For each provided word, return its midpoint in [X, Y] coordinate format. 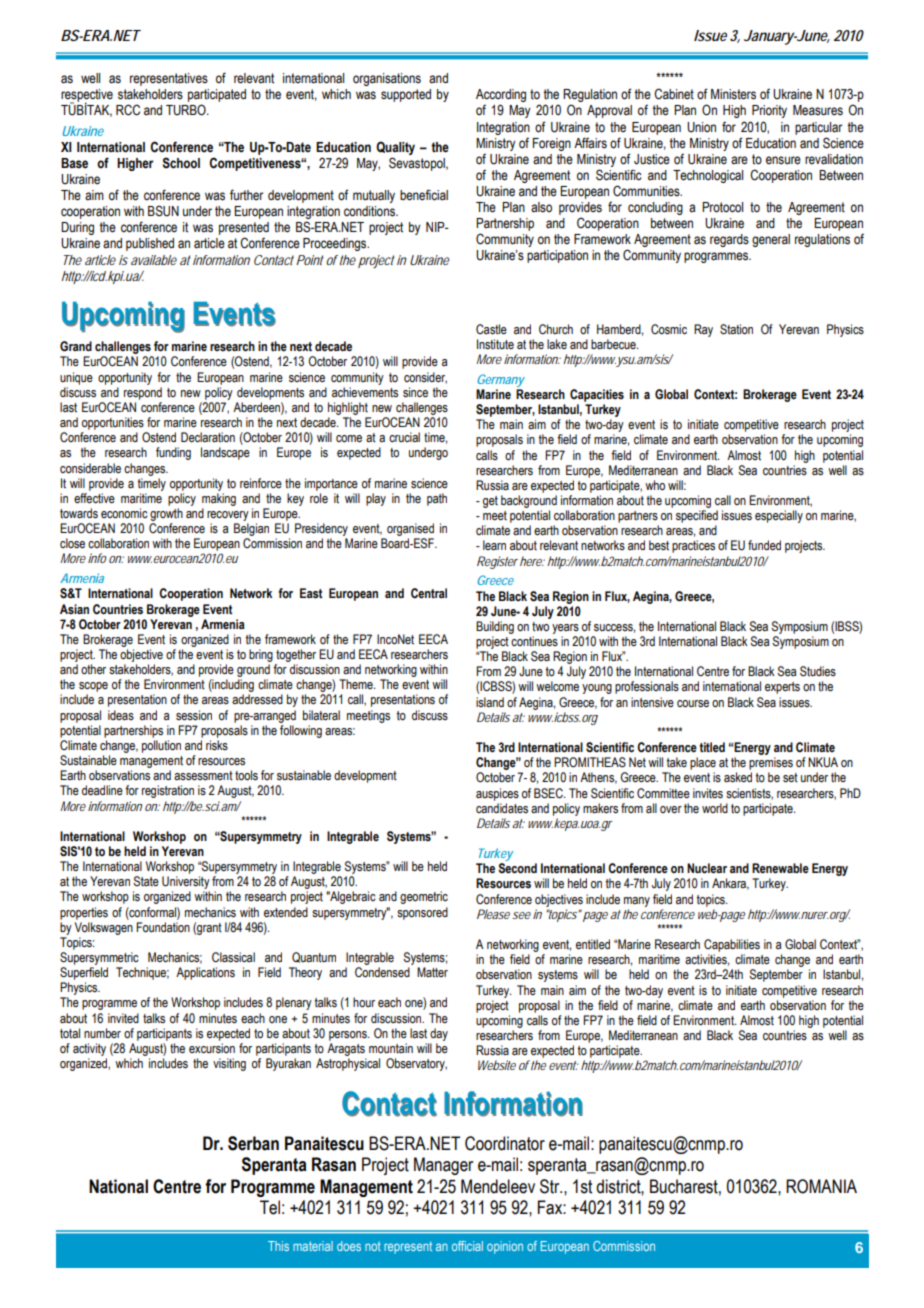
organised [410, 529]
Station [736, 329]
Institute [495, 344]
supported [406, 95]
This [278, 1246]
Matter [432, 972]
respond [143, 393]
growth [166, 514]
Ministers [733, 94]
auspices [497, 794]
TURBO [187, 110]
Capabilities [732, 945]
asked [738, 777]
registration [168, 791]
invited [123, 1018]
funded [764, 545]
